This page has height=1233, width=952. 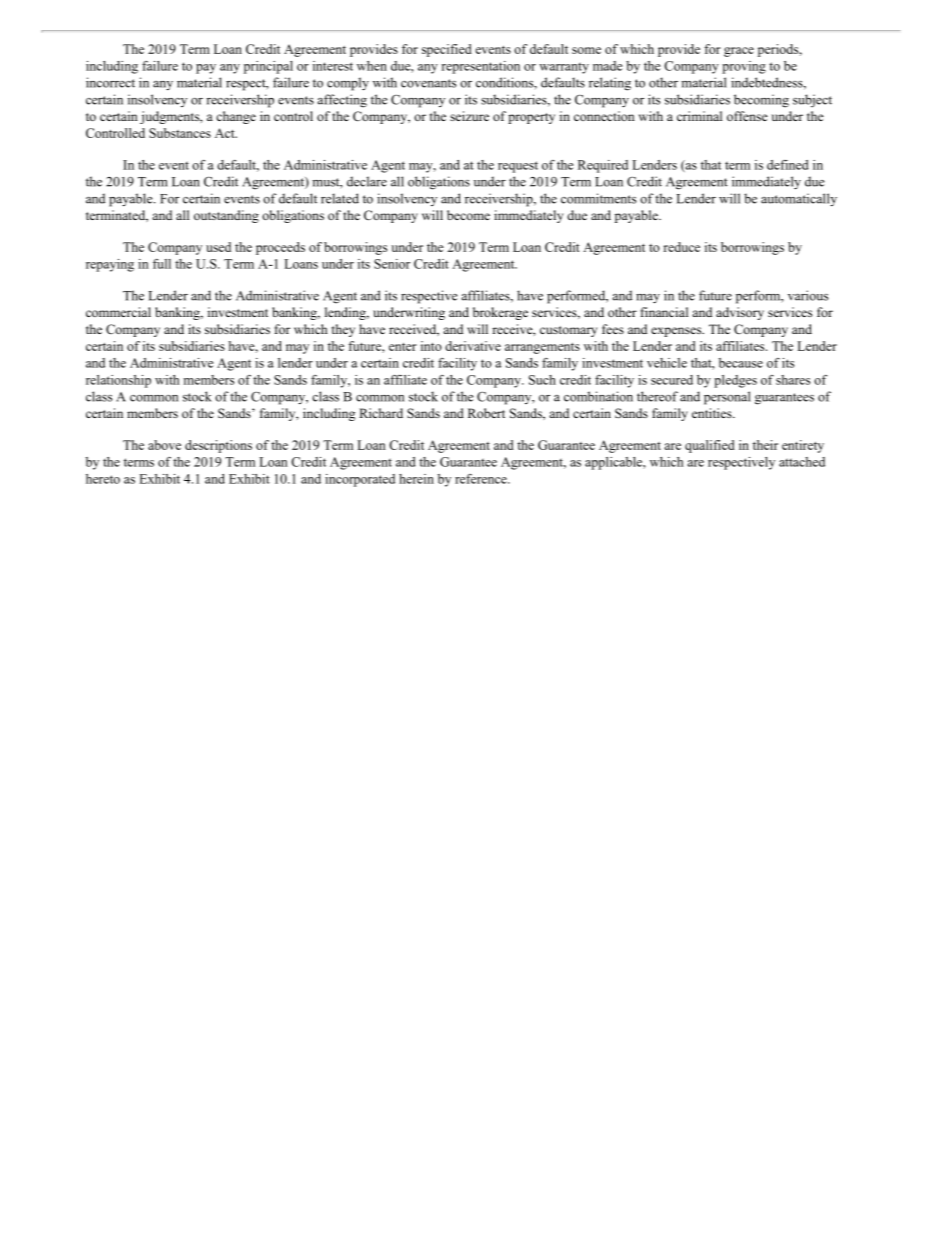 I want to click on principal, so click(x=268, y=67).
